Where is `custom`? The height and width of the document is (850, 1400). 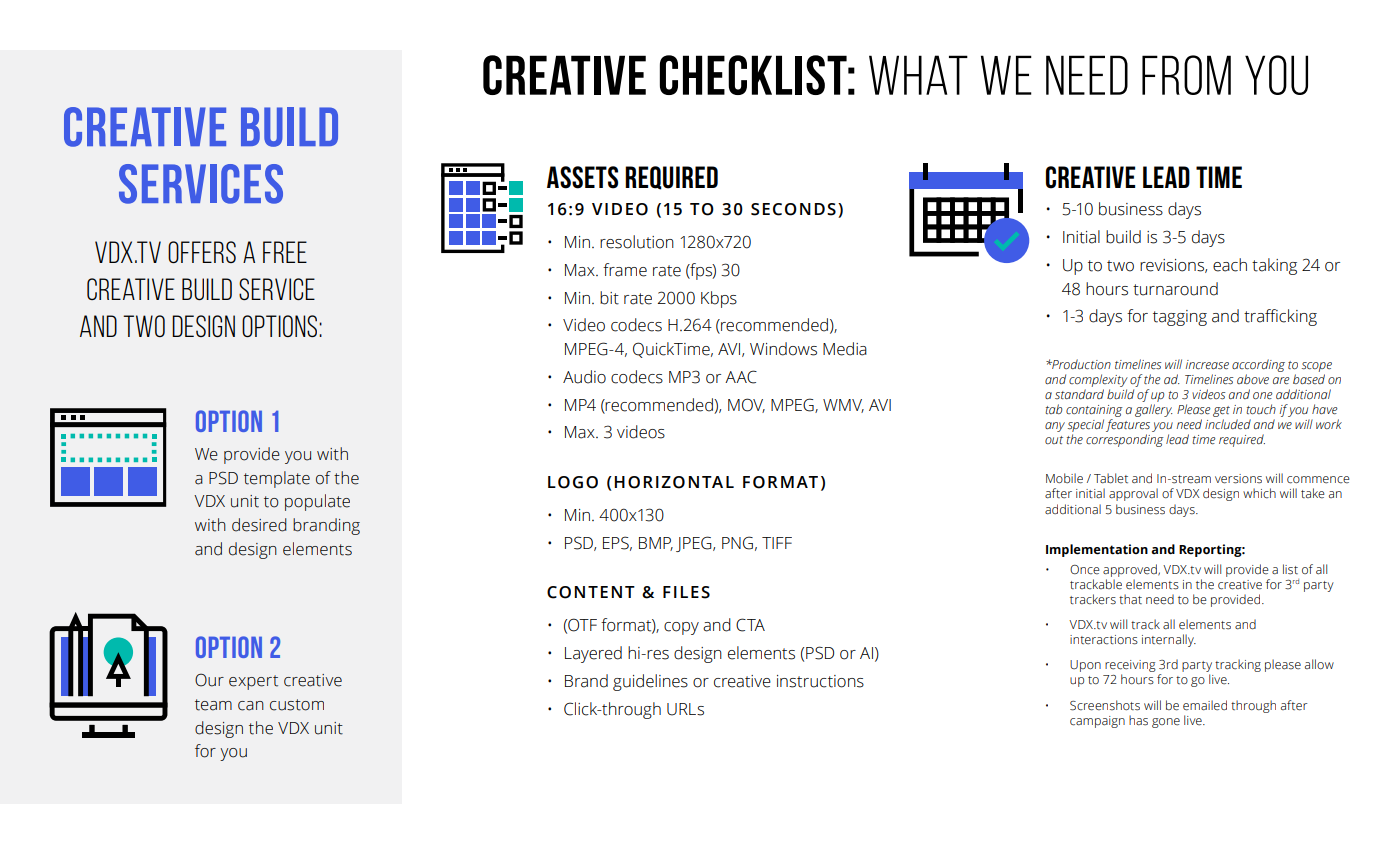
custom is located at coordinates (297, 705).
